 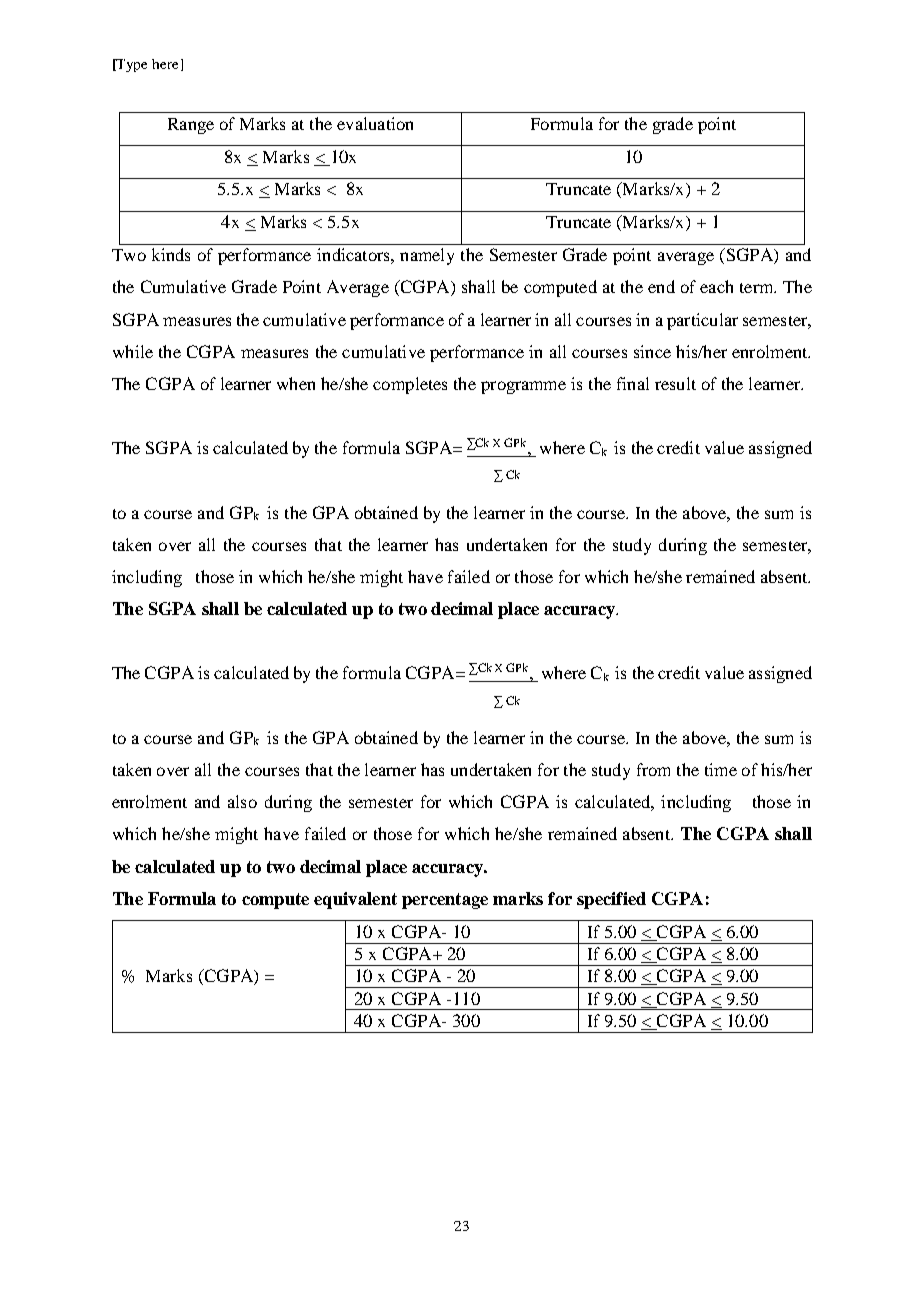 I want to click on end, so click(x=661, y=286).
